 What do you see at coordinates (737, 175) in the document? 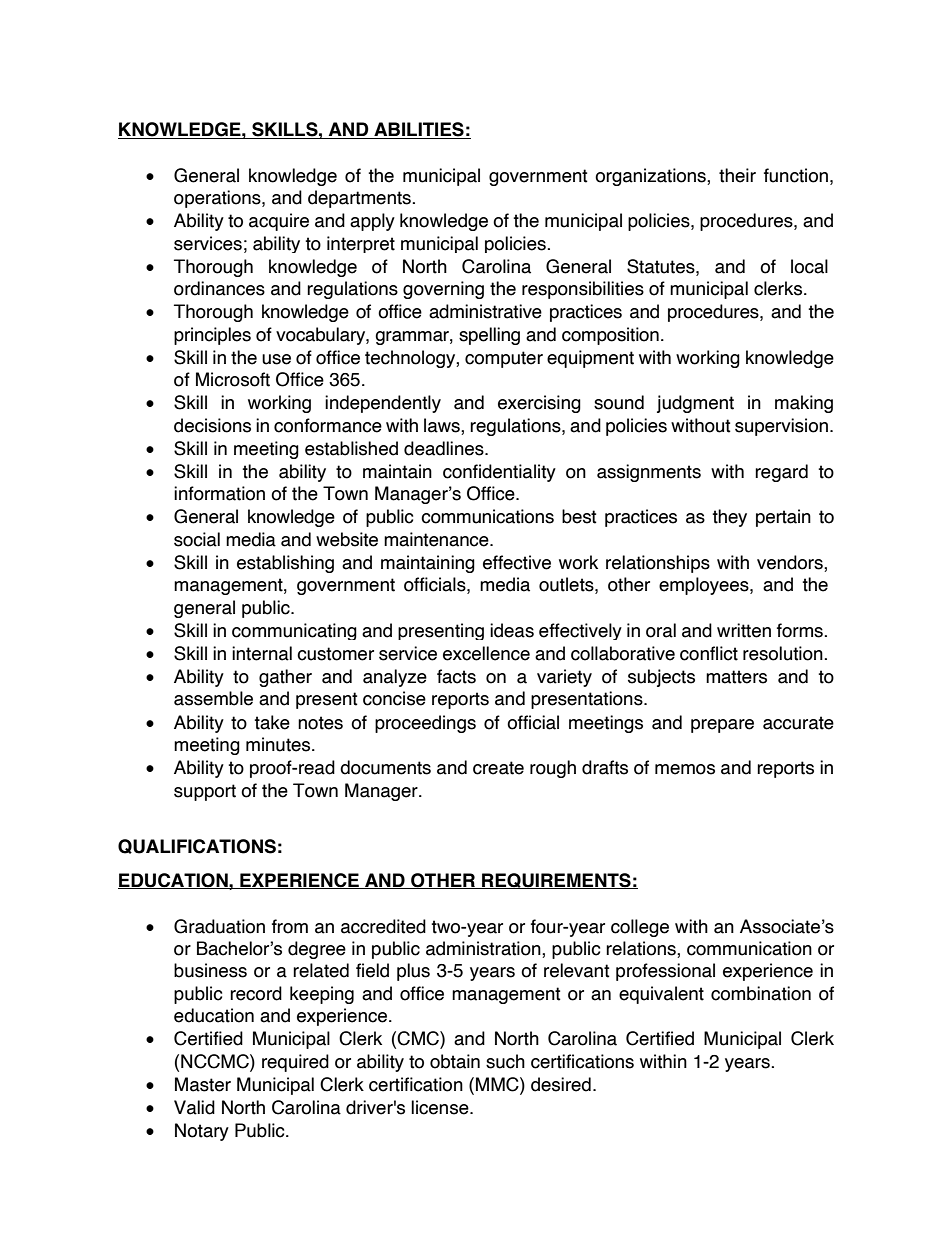
I see `their` at bounding box center [737, 175].
